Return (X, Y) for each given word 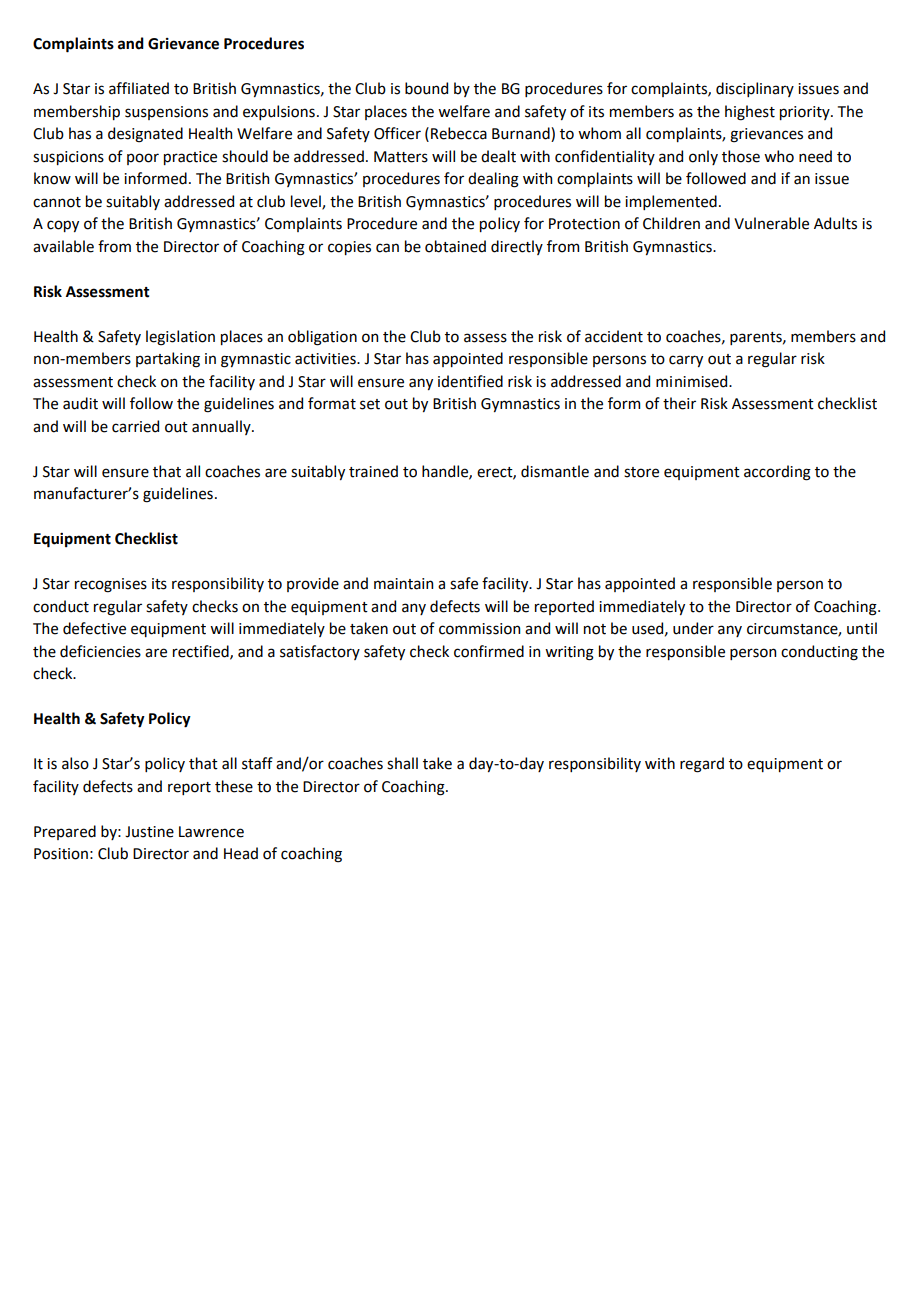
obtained (455, 246)
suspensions (166, 113)
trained (373, 471)
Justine (149, 832)
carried (135, 426)
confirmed (489, 651)
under (693, 628)
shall (402, 763)
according (777, 473)
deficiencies (100, 651)
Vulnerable (771, 223)
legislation (180, 338)
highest (750, 113)
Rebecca (459, 133)
